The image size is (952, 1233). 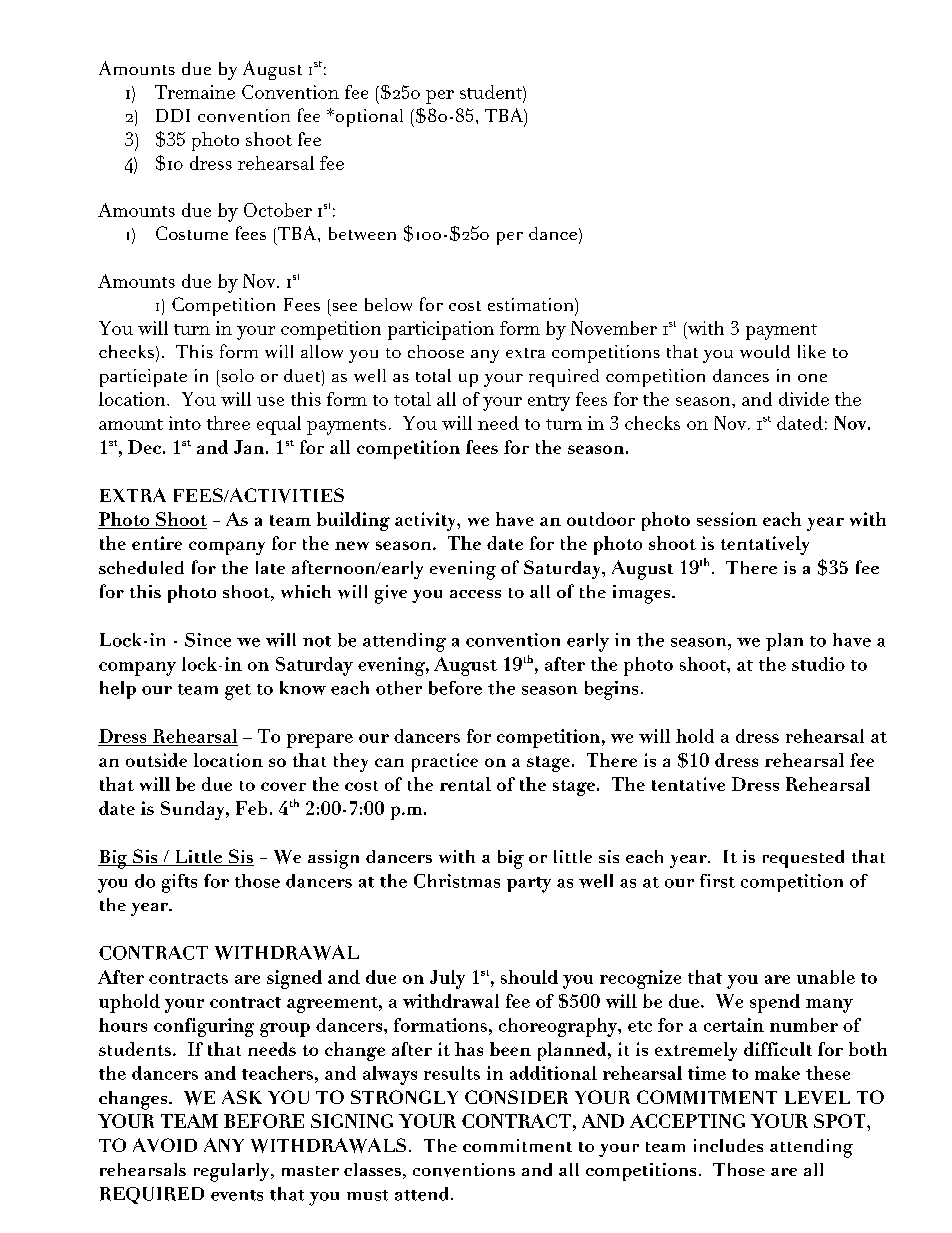 I want to click on optional, so click(x=368, y=118).
